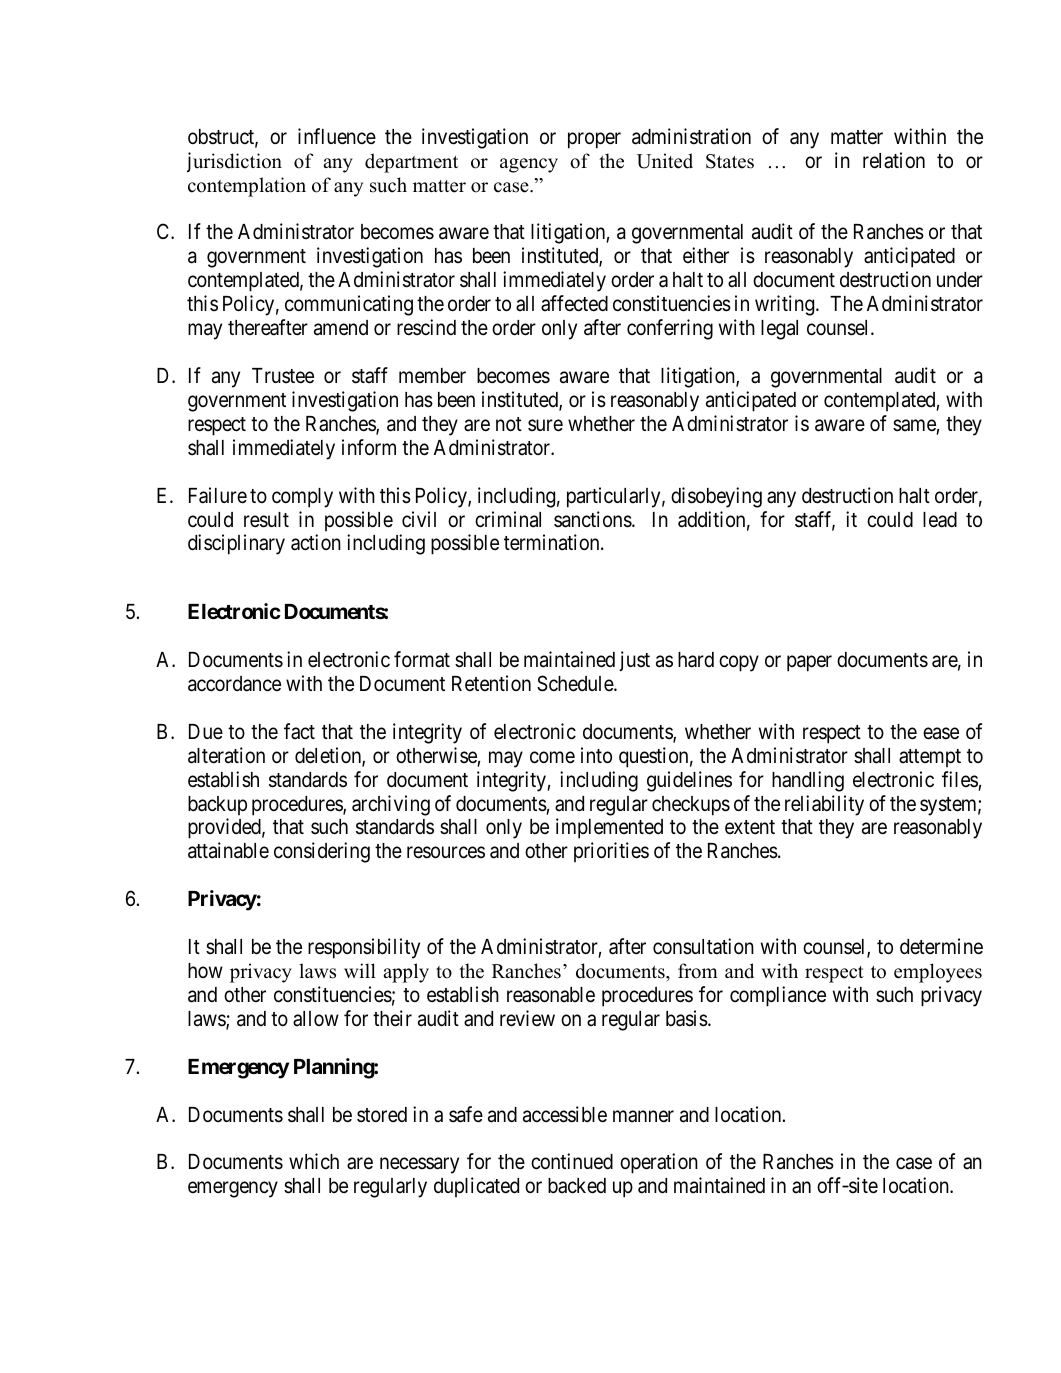 Image resolution: width=1061 pixels, height=1373 pixels. Describe the element at coordinates (596, 755) in the document. I see `into` at that location.
